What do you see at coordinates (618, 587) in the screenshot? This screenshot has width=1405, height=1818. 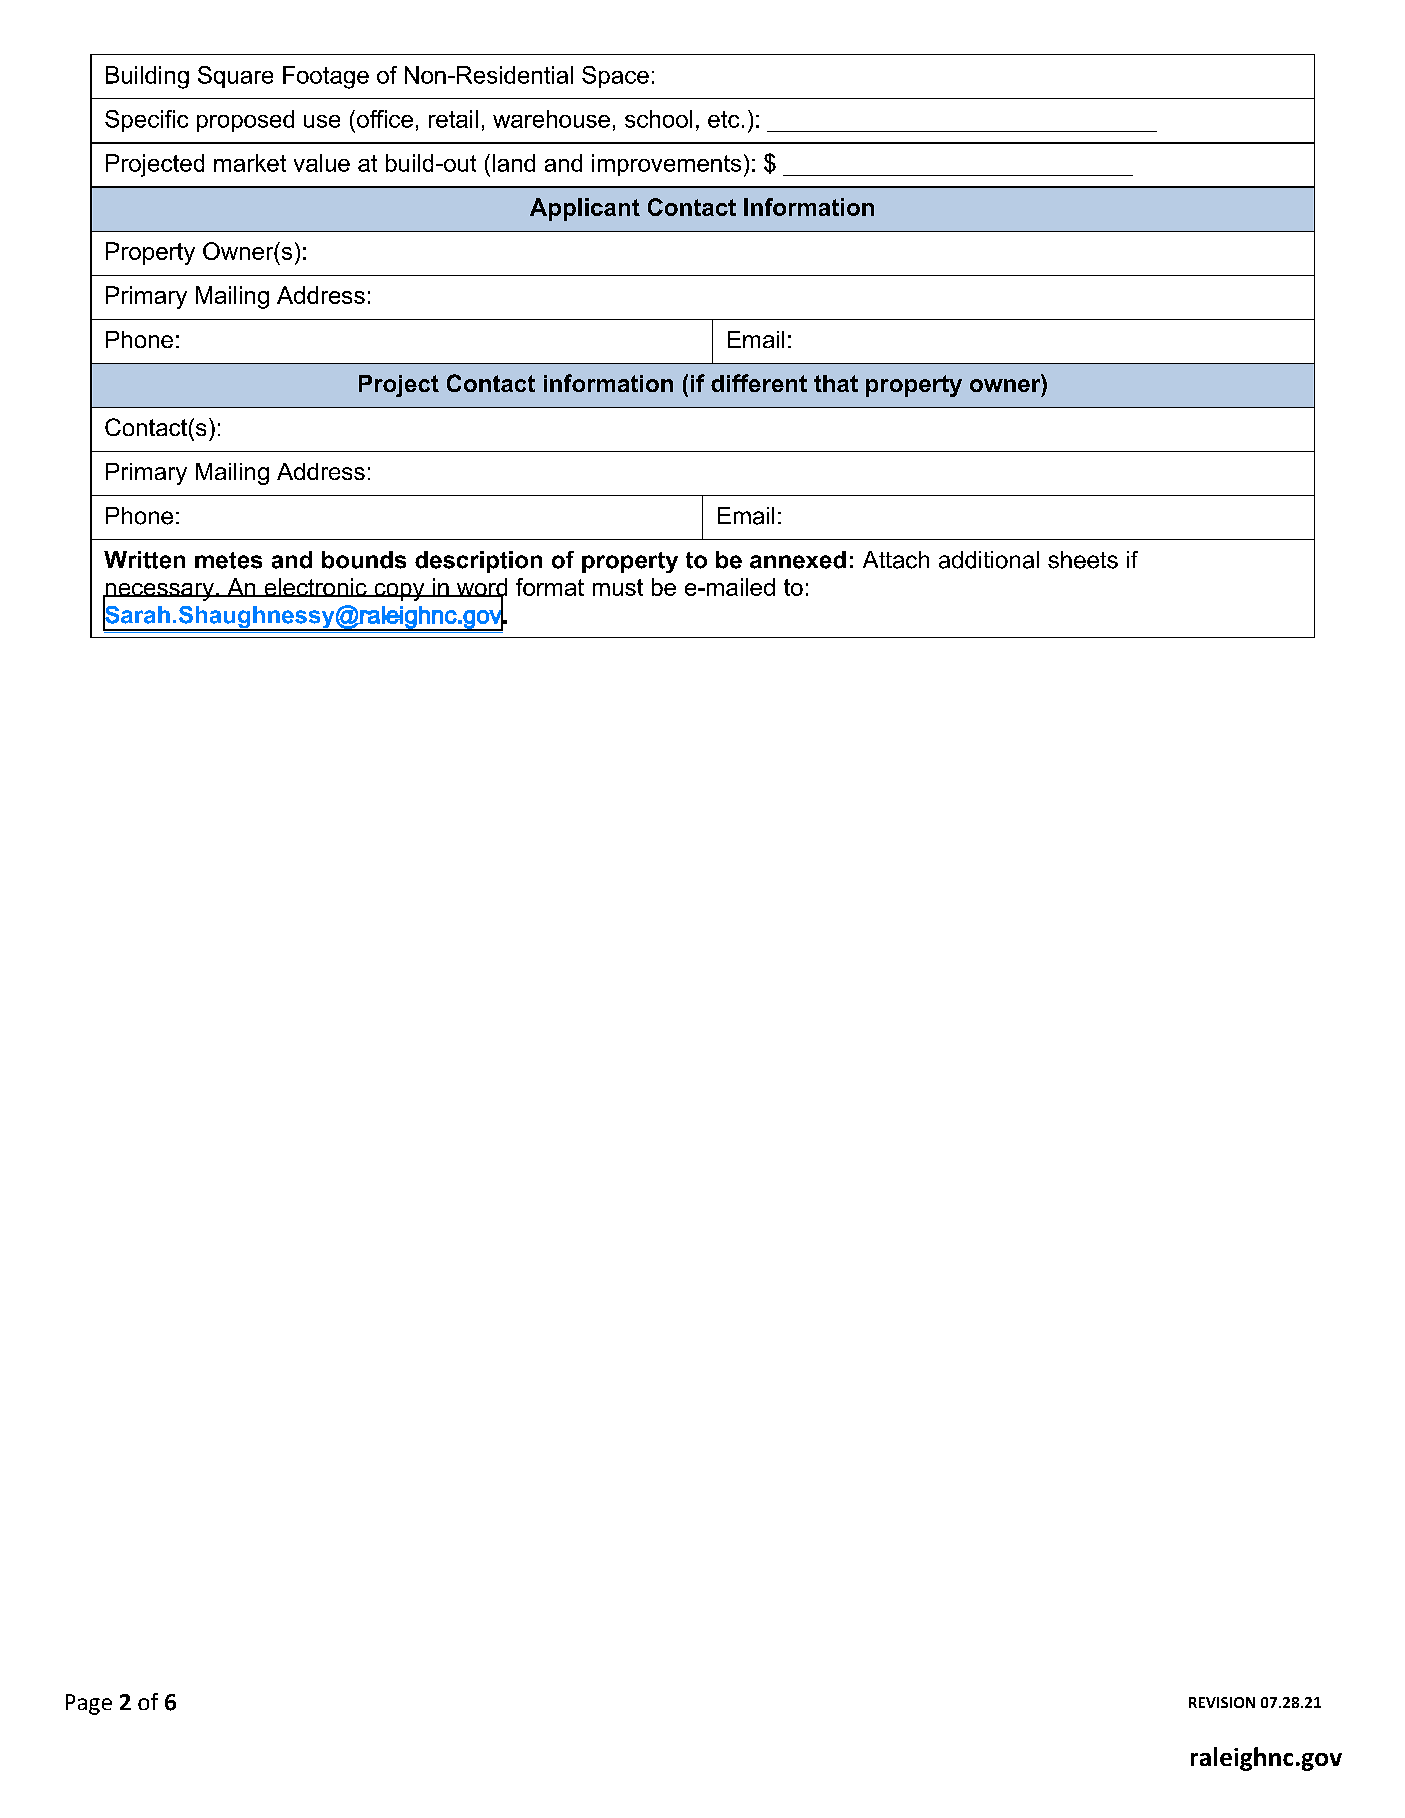 I see `must` at bounding box center [618, 587].
